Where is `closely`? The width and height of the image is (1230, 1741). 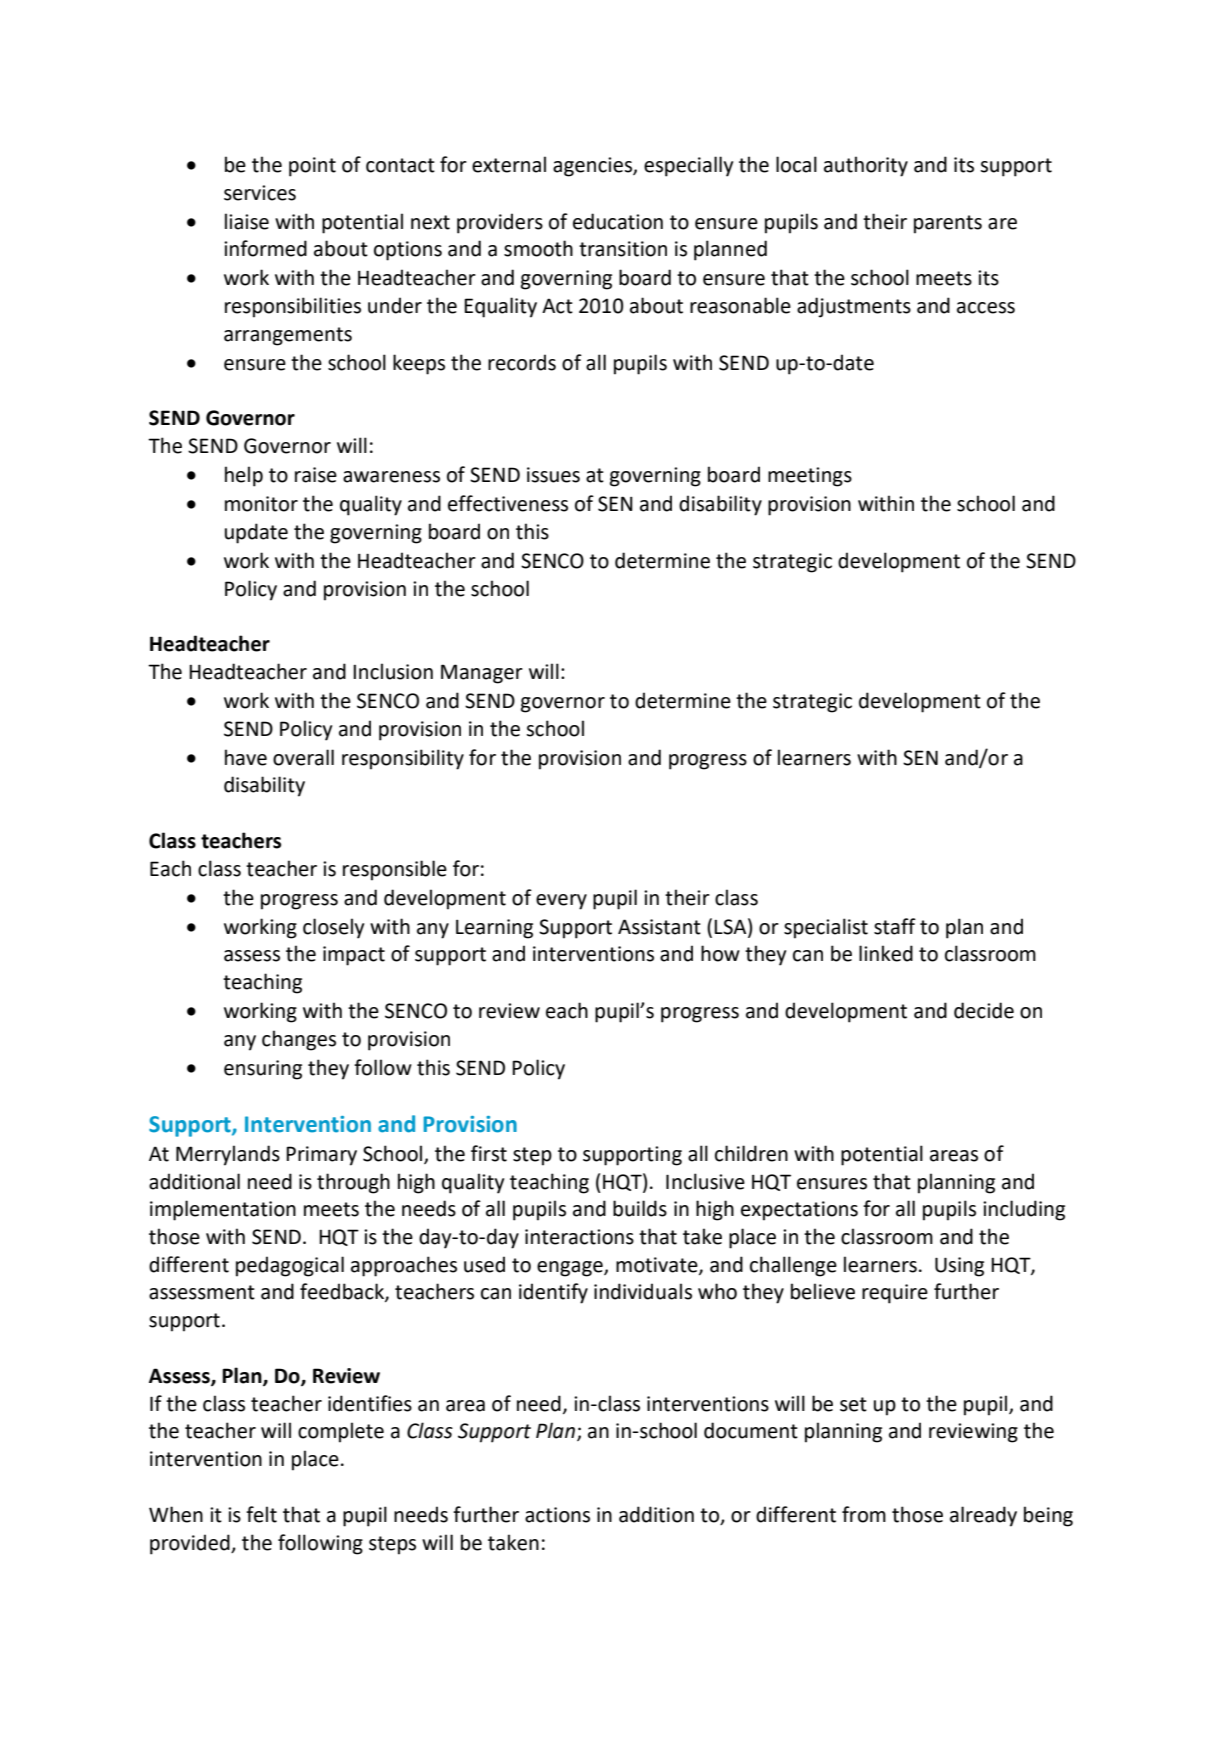 closely is located at coordinates (333, 928).
